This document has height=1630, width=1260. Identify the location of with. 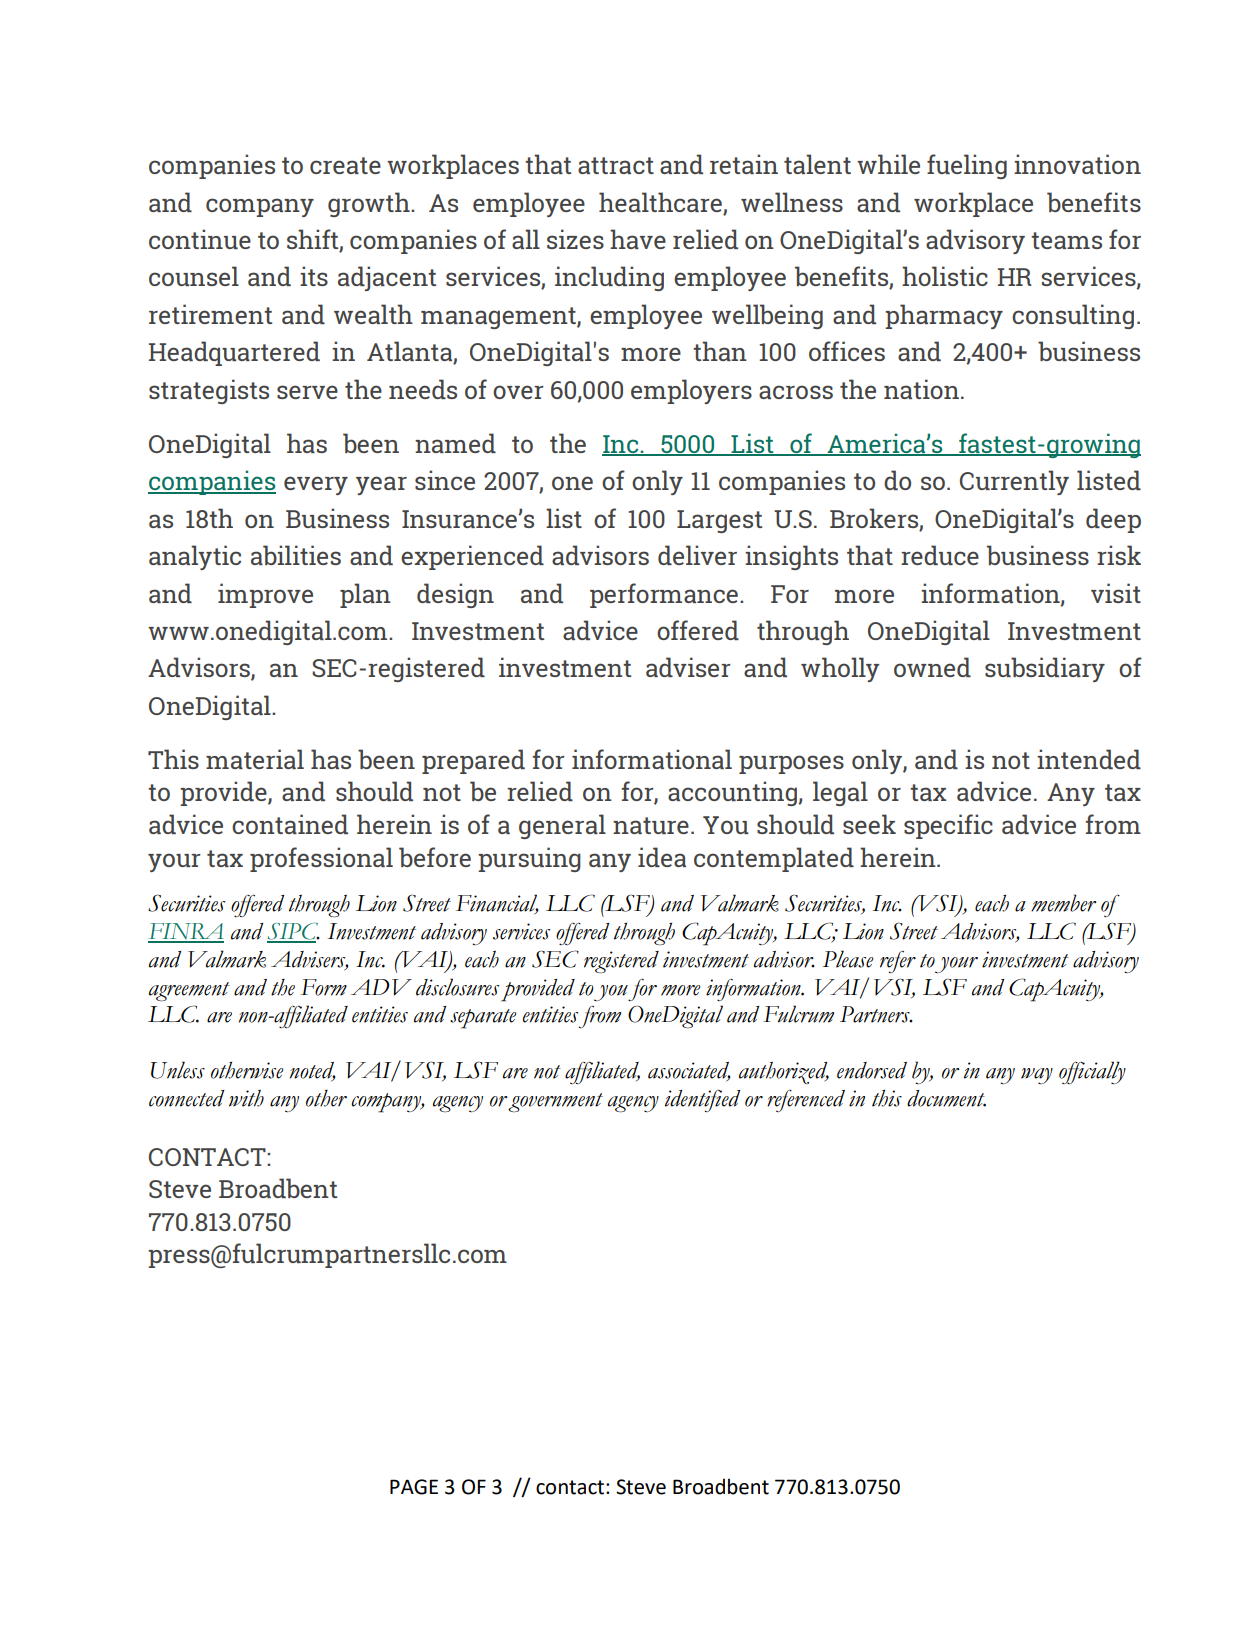
(246, 1098).
